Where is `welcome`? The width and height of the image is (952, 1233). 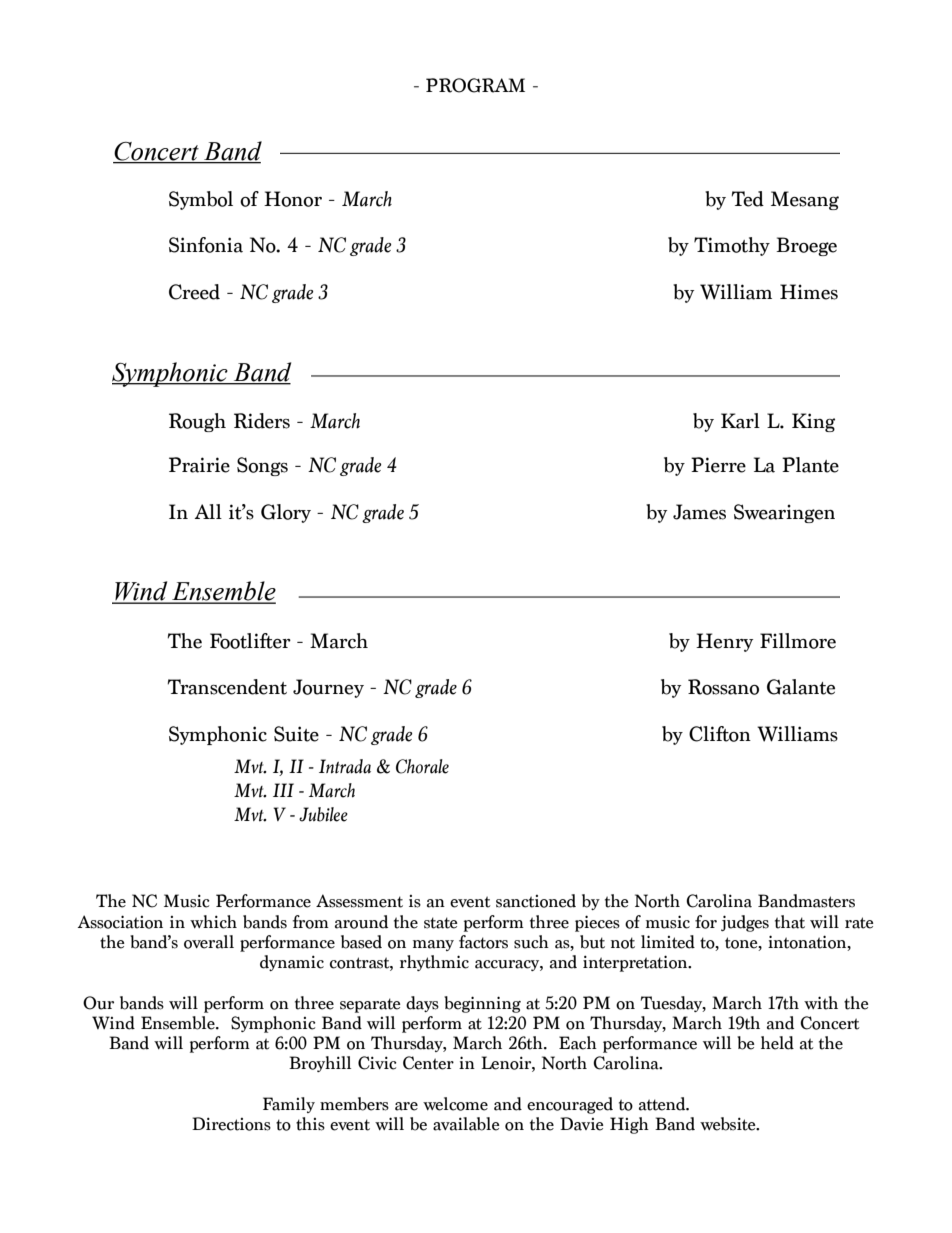 welcome is located at coordinates (455, 1104).
